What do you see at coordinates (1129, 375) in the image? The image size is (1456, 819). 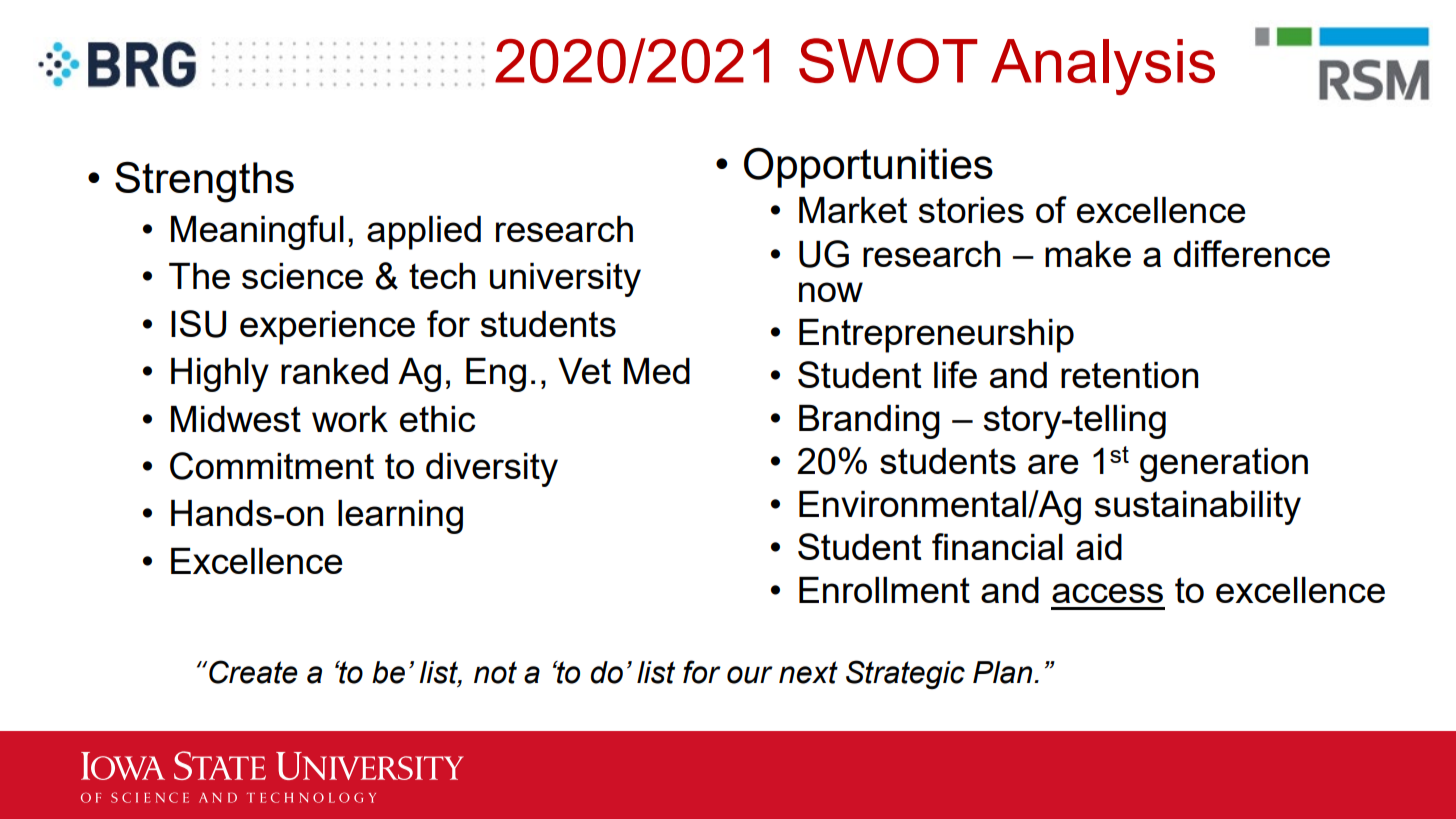 I see `retention` at bounding box center [1129, 375].
